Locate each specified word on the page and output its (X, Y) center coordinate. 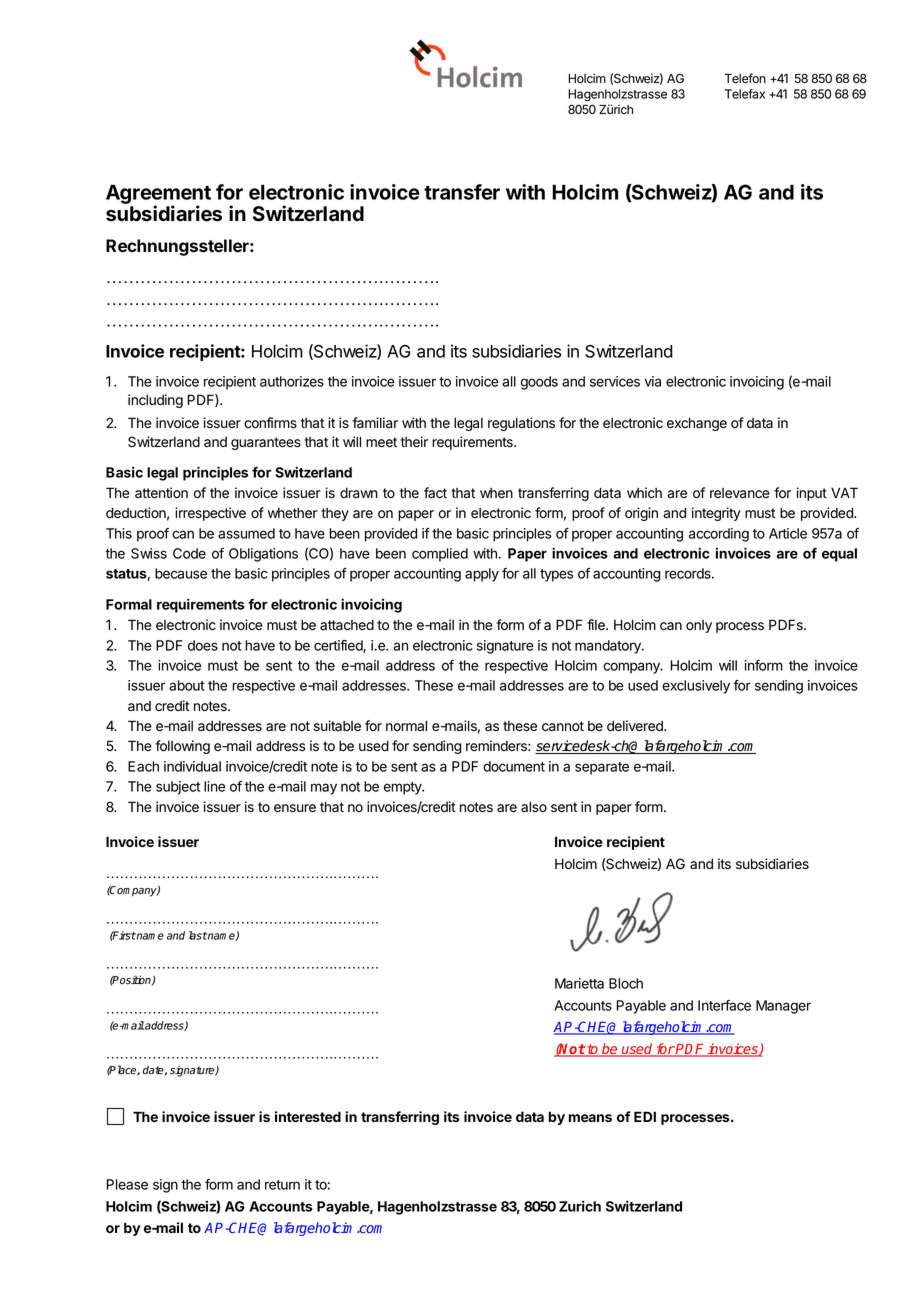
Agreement (158, 195)
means (590, 1118)
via (653, 381)
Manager (783, 1007)
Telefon (745, 78)
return (282, 1185)
